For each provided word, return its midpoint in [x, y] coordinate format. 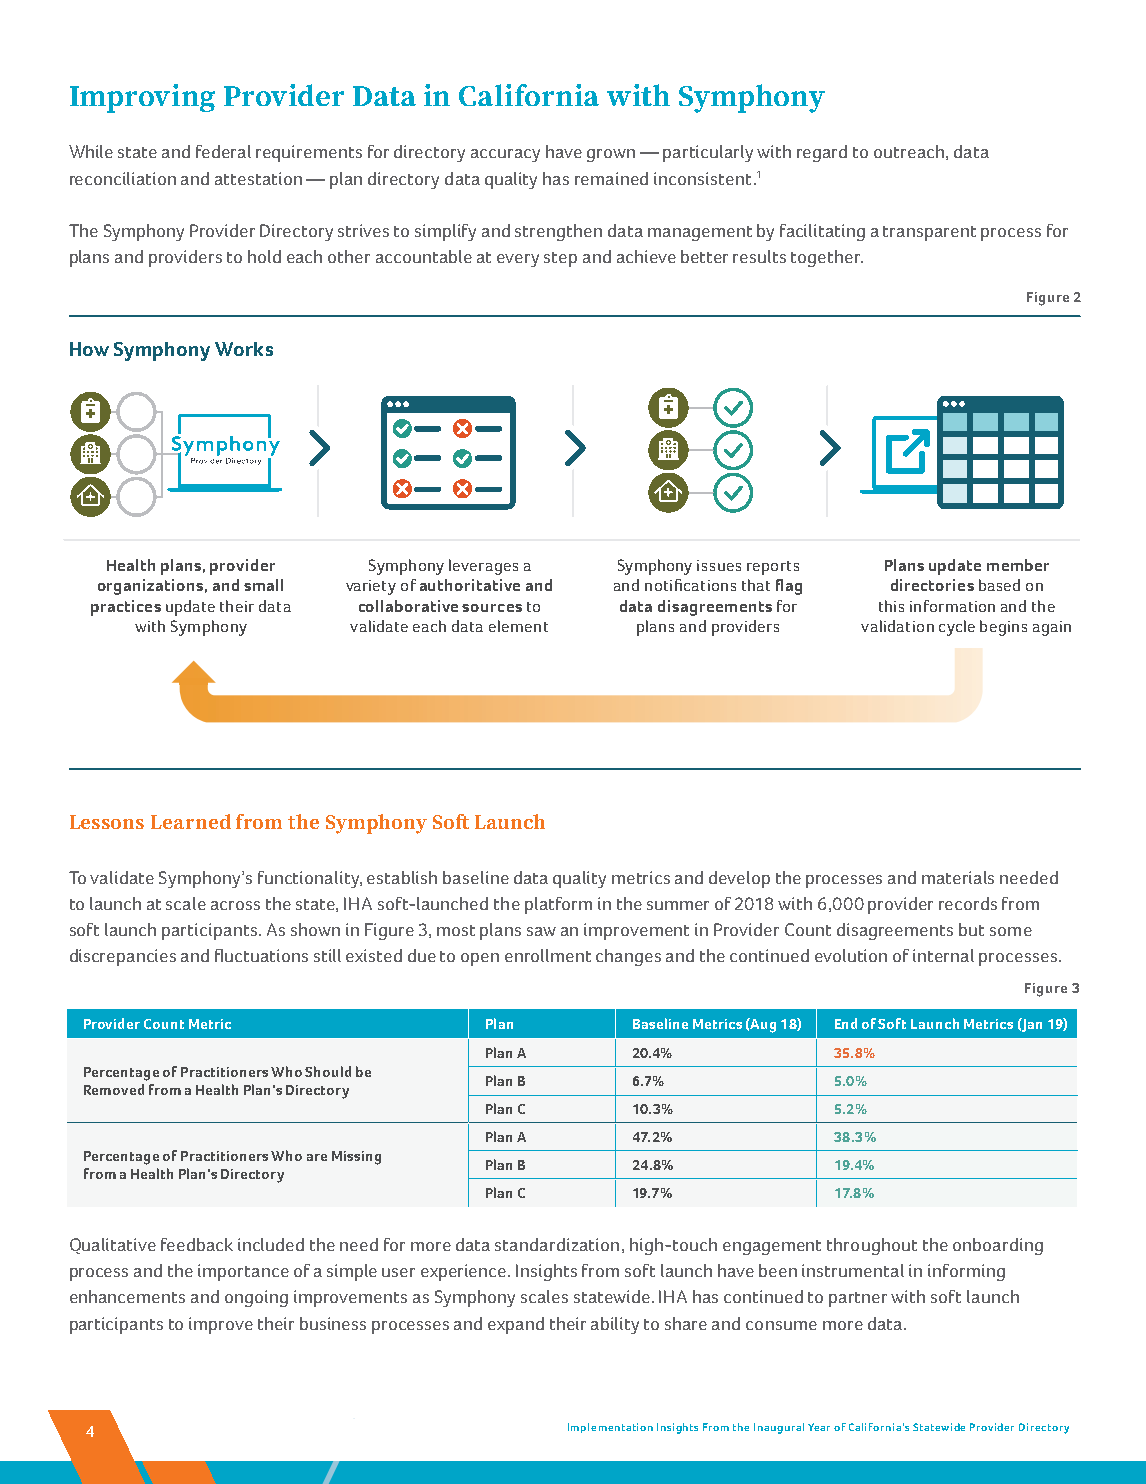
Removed [114, 1089]
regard [822, 153]
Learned [191, 821]
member [1018, 565]
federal [223, 151]
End [846, 1023]
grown [611, 155]
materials [958, 877]
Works [244, 349]
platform [558, 905]
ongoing [256, 1298]
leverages [483, 567]
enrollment [548, 955]
